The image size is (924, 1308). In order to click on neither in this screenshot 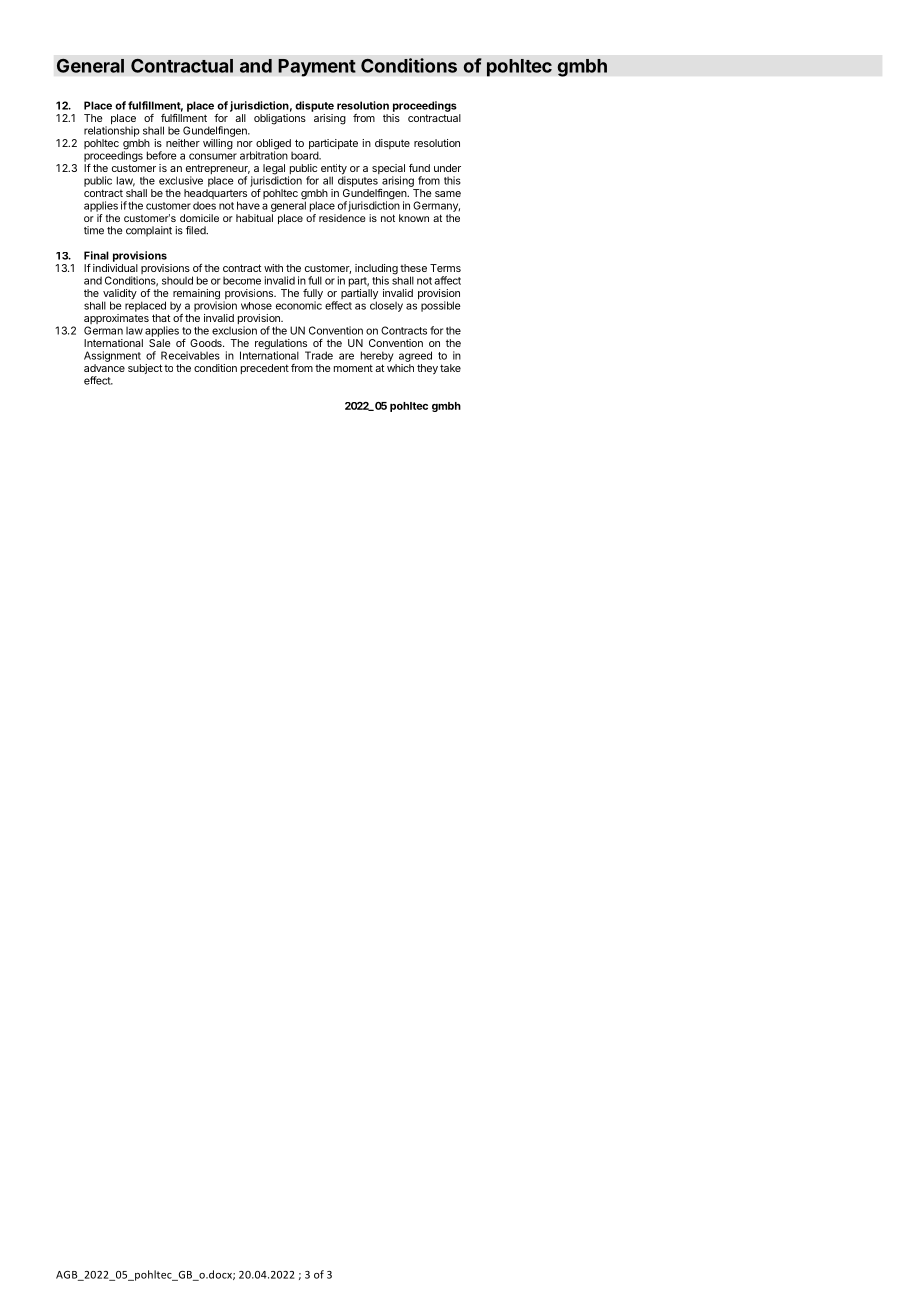, I will do `click(183, 143)`.
